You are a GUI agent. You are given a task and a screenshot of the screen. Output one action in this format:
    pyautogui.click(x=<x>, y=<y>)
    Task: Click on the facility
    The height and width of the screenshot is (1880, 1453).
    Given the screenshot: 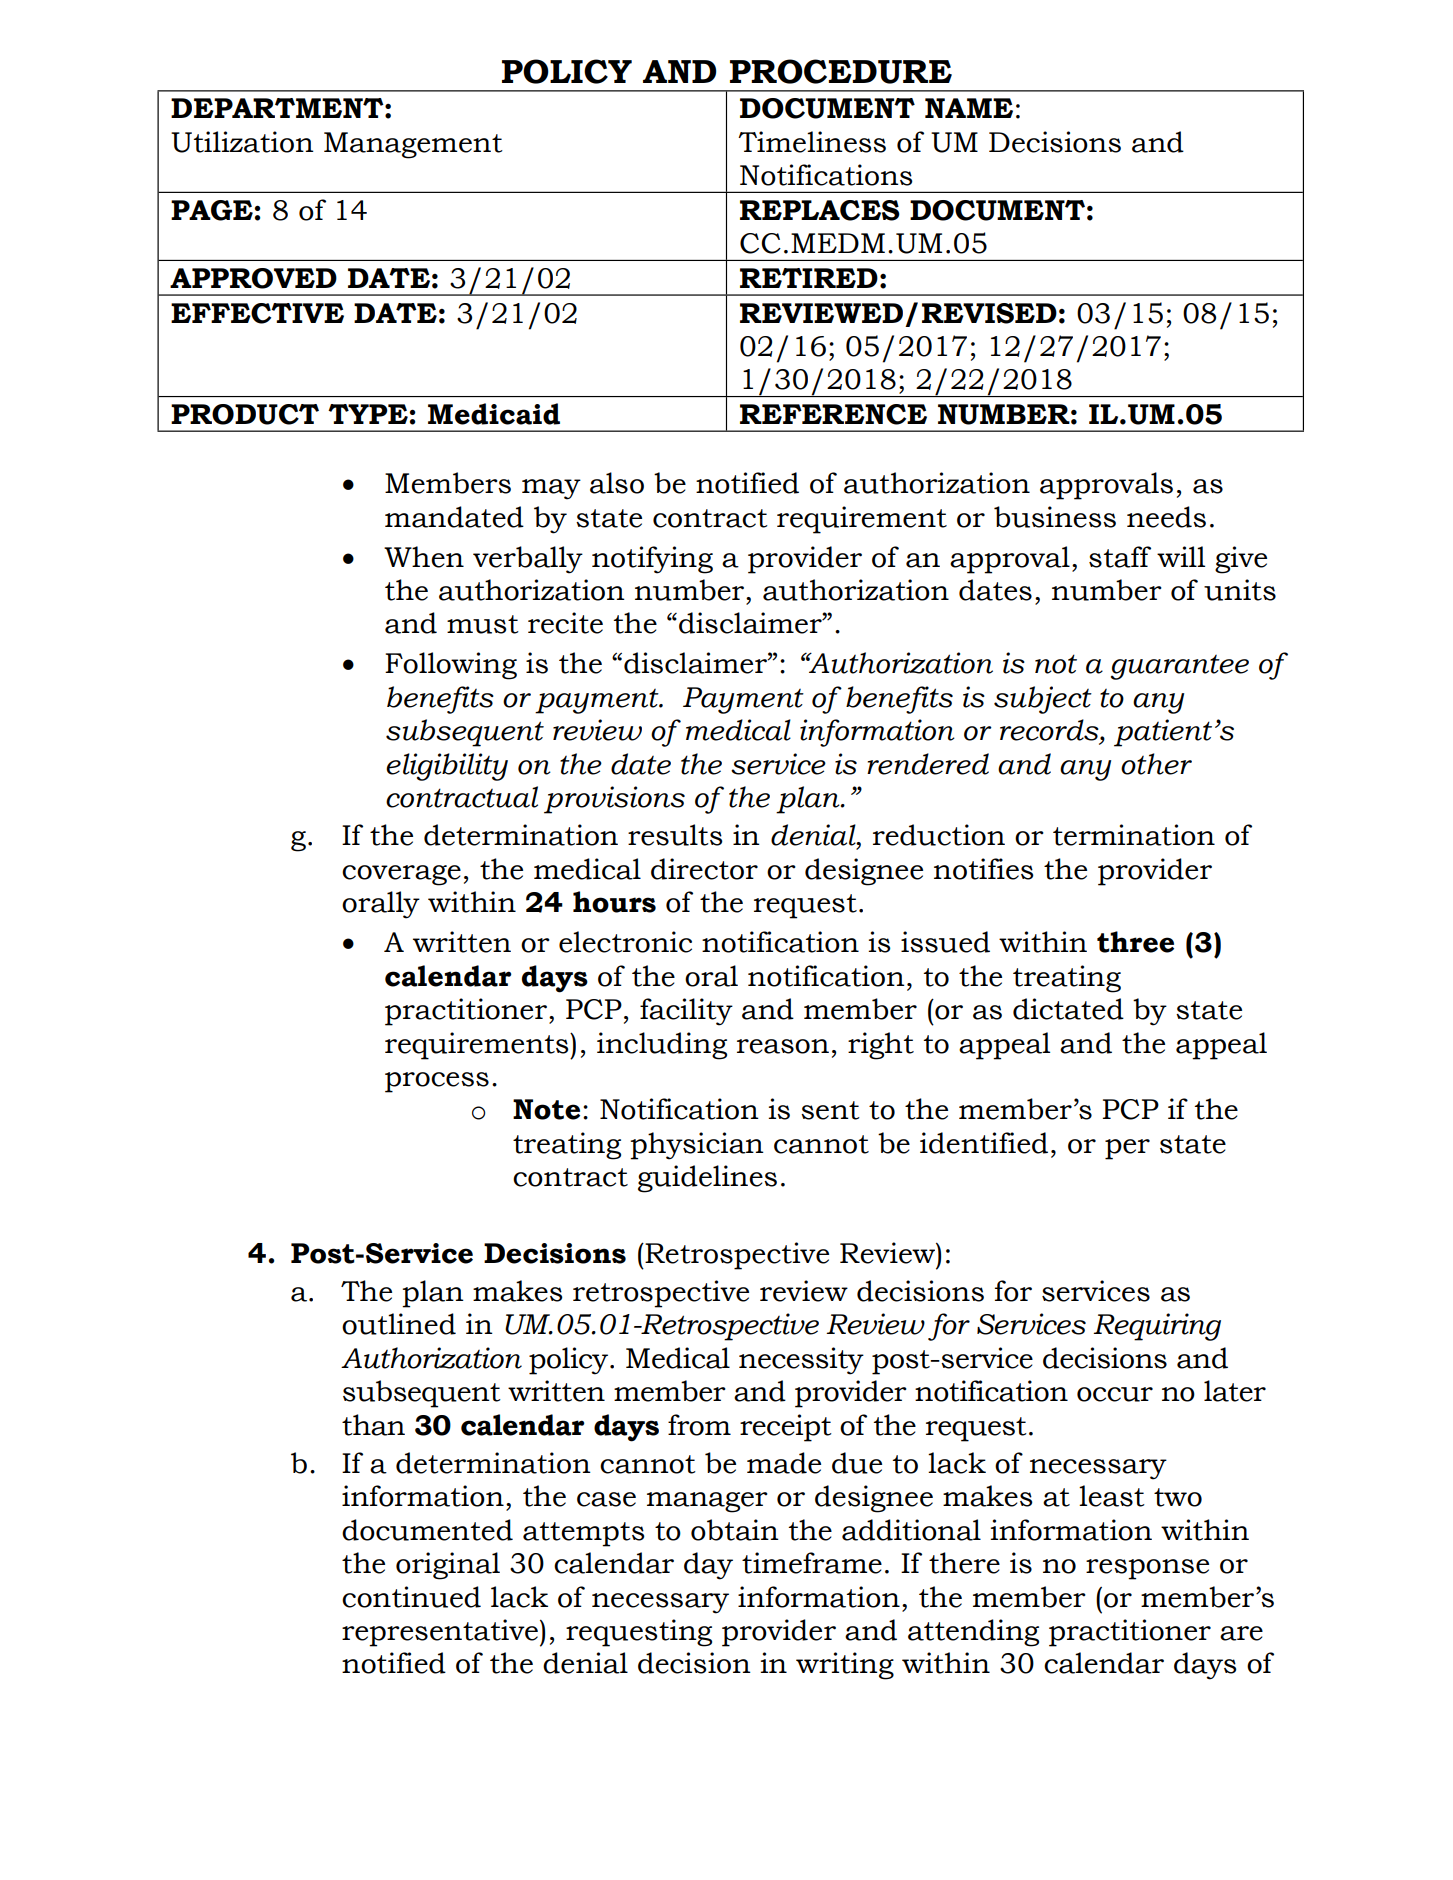 What is the action you would take?
    pyautogui.click(x=686, y=1012)
